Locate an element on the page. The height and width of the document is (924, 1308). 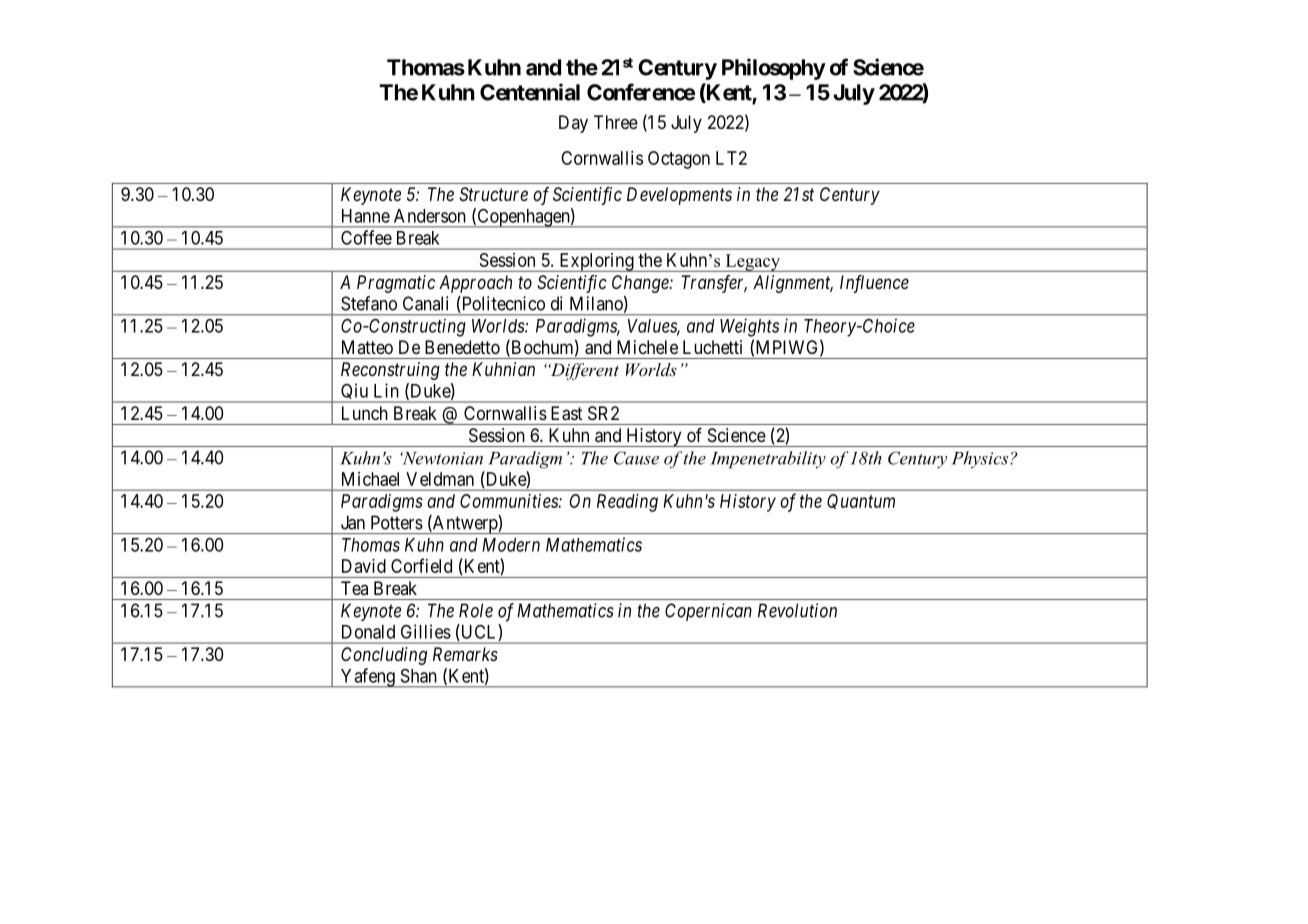
Cause is located at coordinates (636, 458).
